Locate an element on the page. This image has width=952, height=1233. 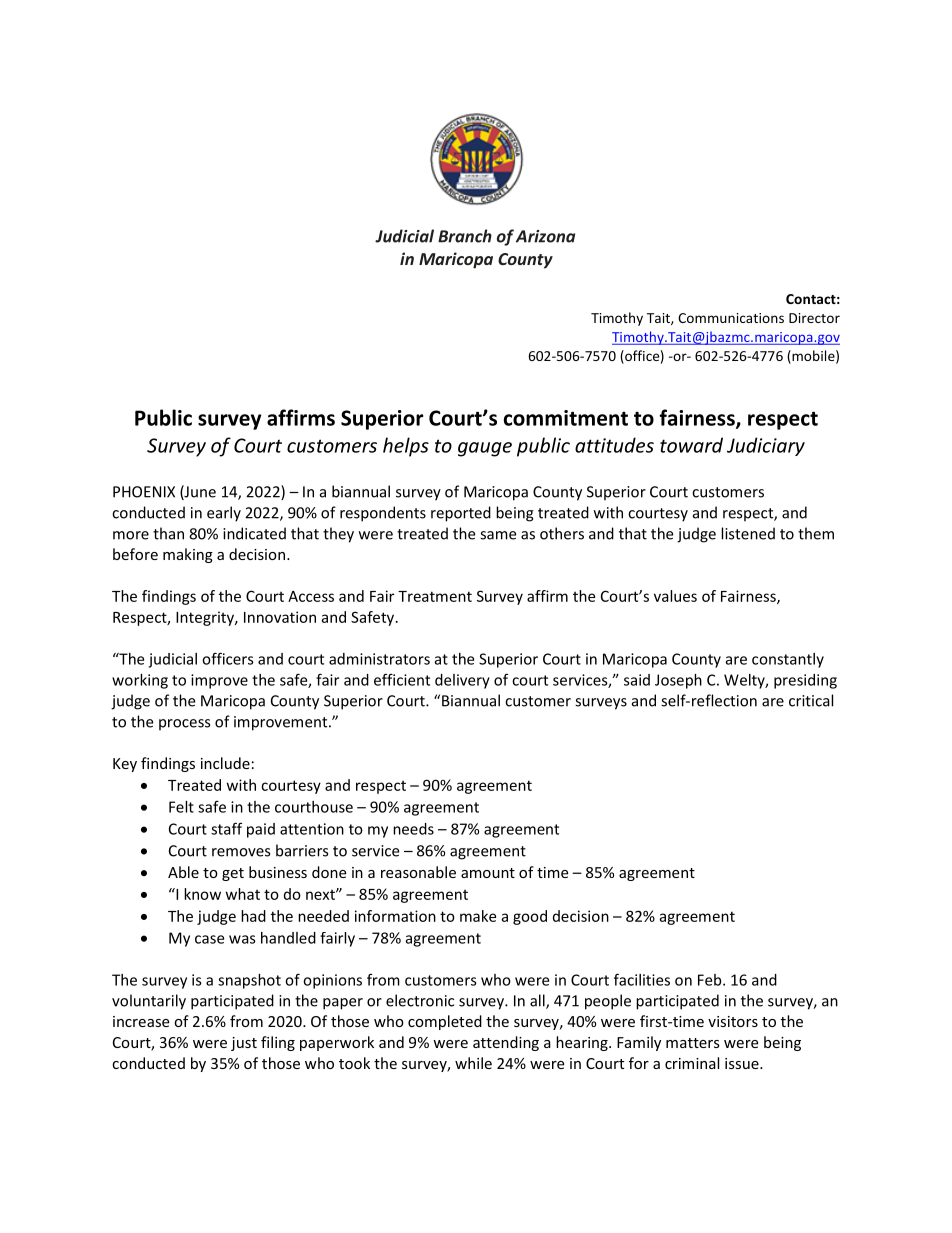
Arizona is located at coordinates (545, 236).
